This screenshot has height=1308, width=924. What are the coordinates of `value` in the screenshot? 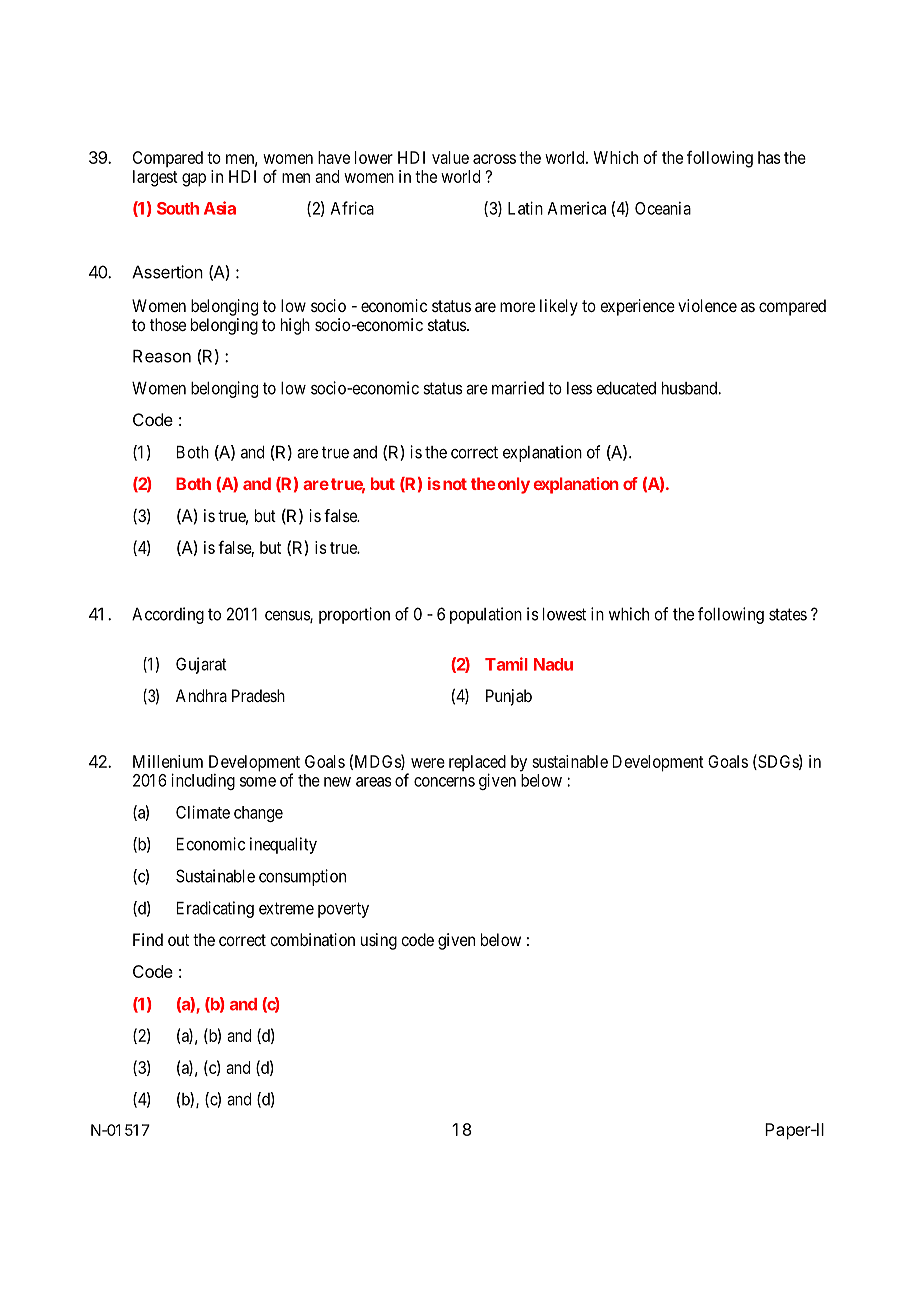 It's located at (450, 157).
